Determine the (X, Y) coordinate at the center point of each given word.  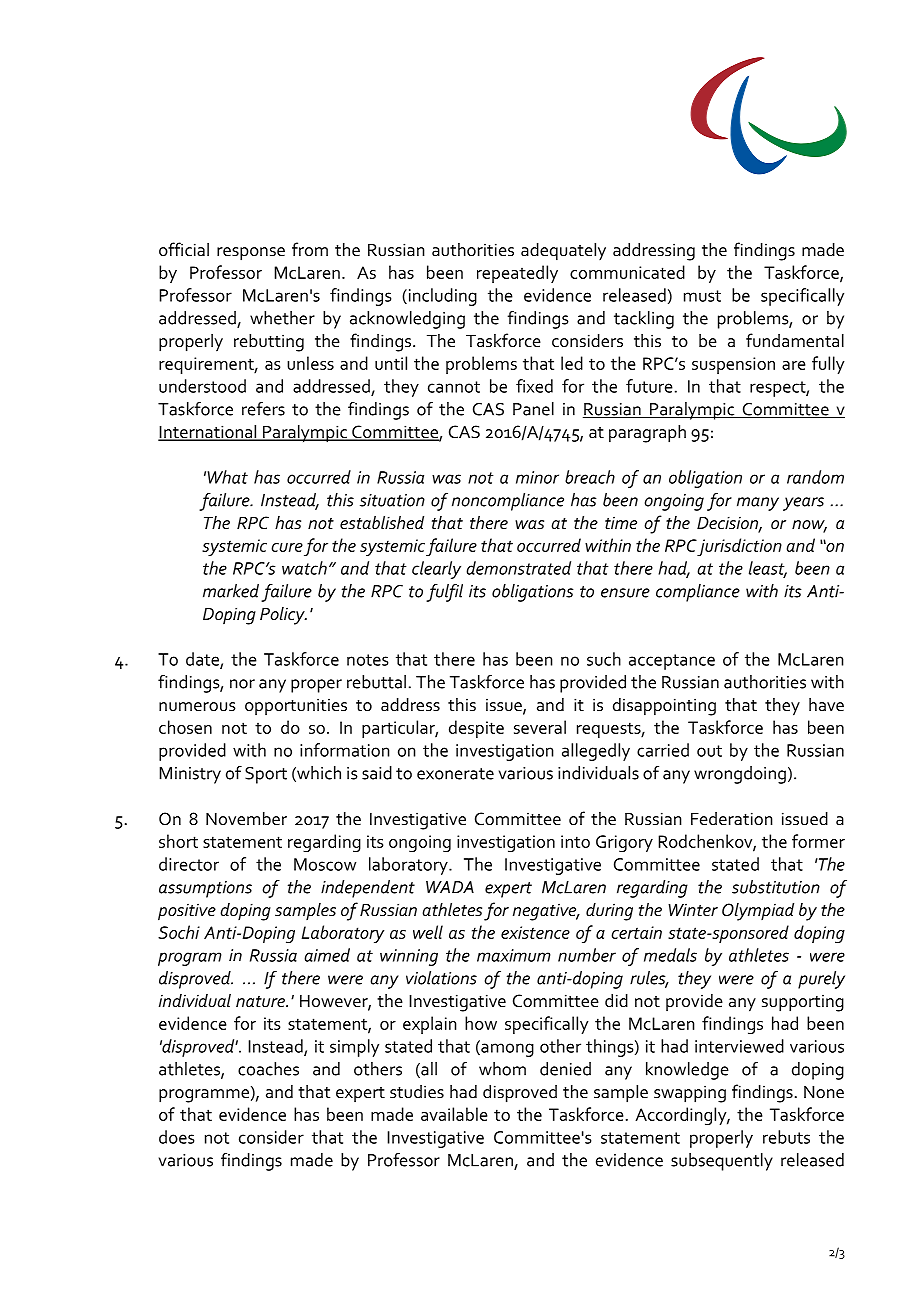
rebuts (786, 1137)
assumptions (205, 889)
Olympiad (758, 912)
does (176, 1137)
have (826, 704)
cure (287, 547)
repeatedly (517, 274)
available (454, 1114)
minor (537, 477)
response (251, 254)
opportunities (296, 706)
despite (476, 729)
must (702, 296)
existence (535, 932)
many (758, 504)
